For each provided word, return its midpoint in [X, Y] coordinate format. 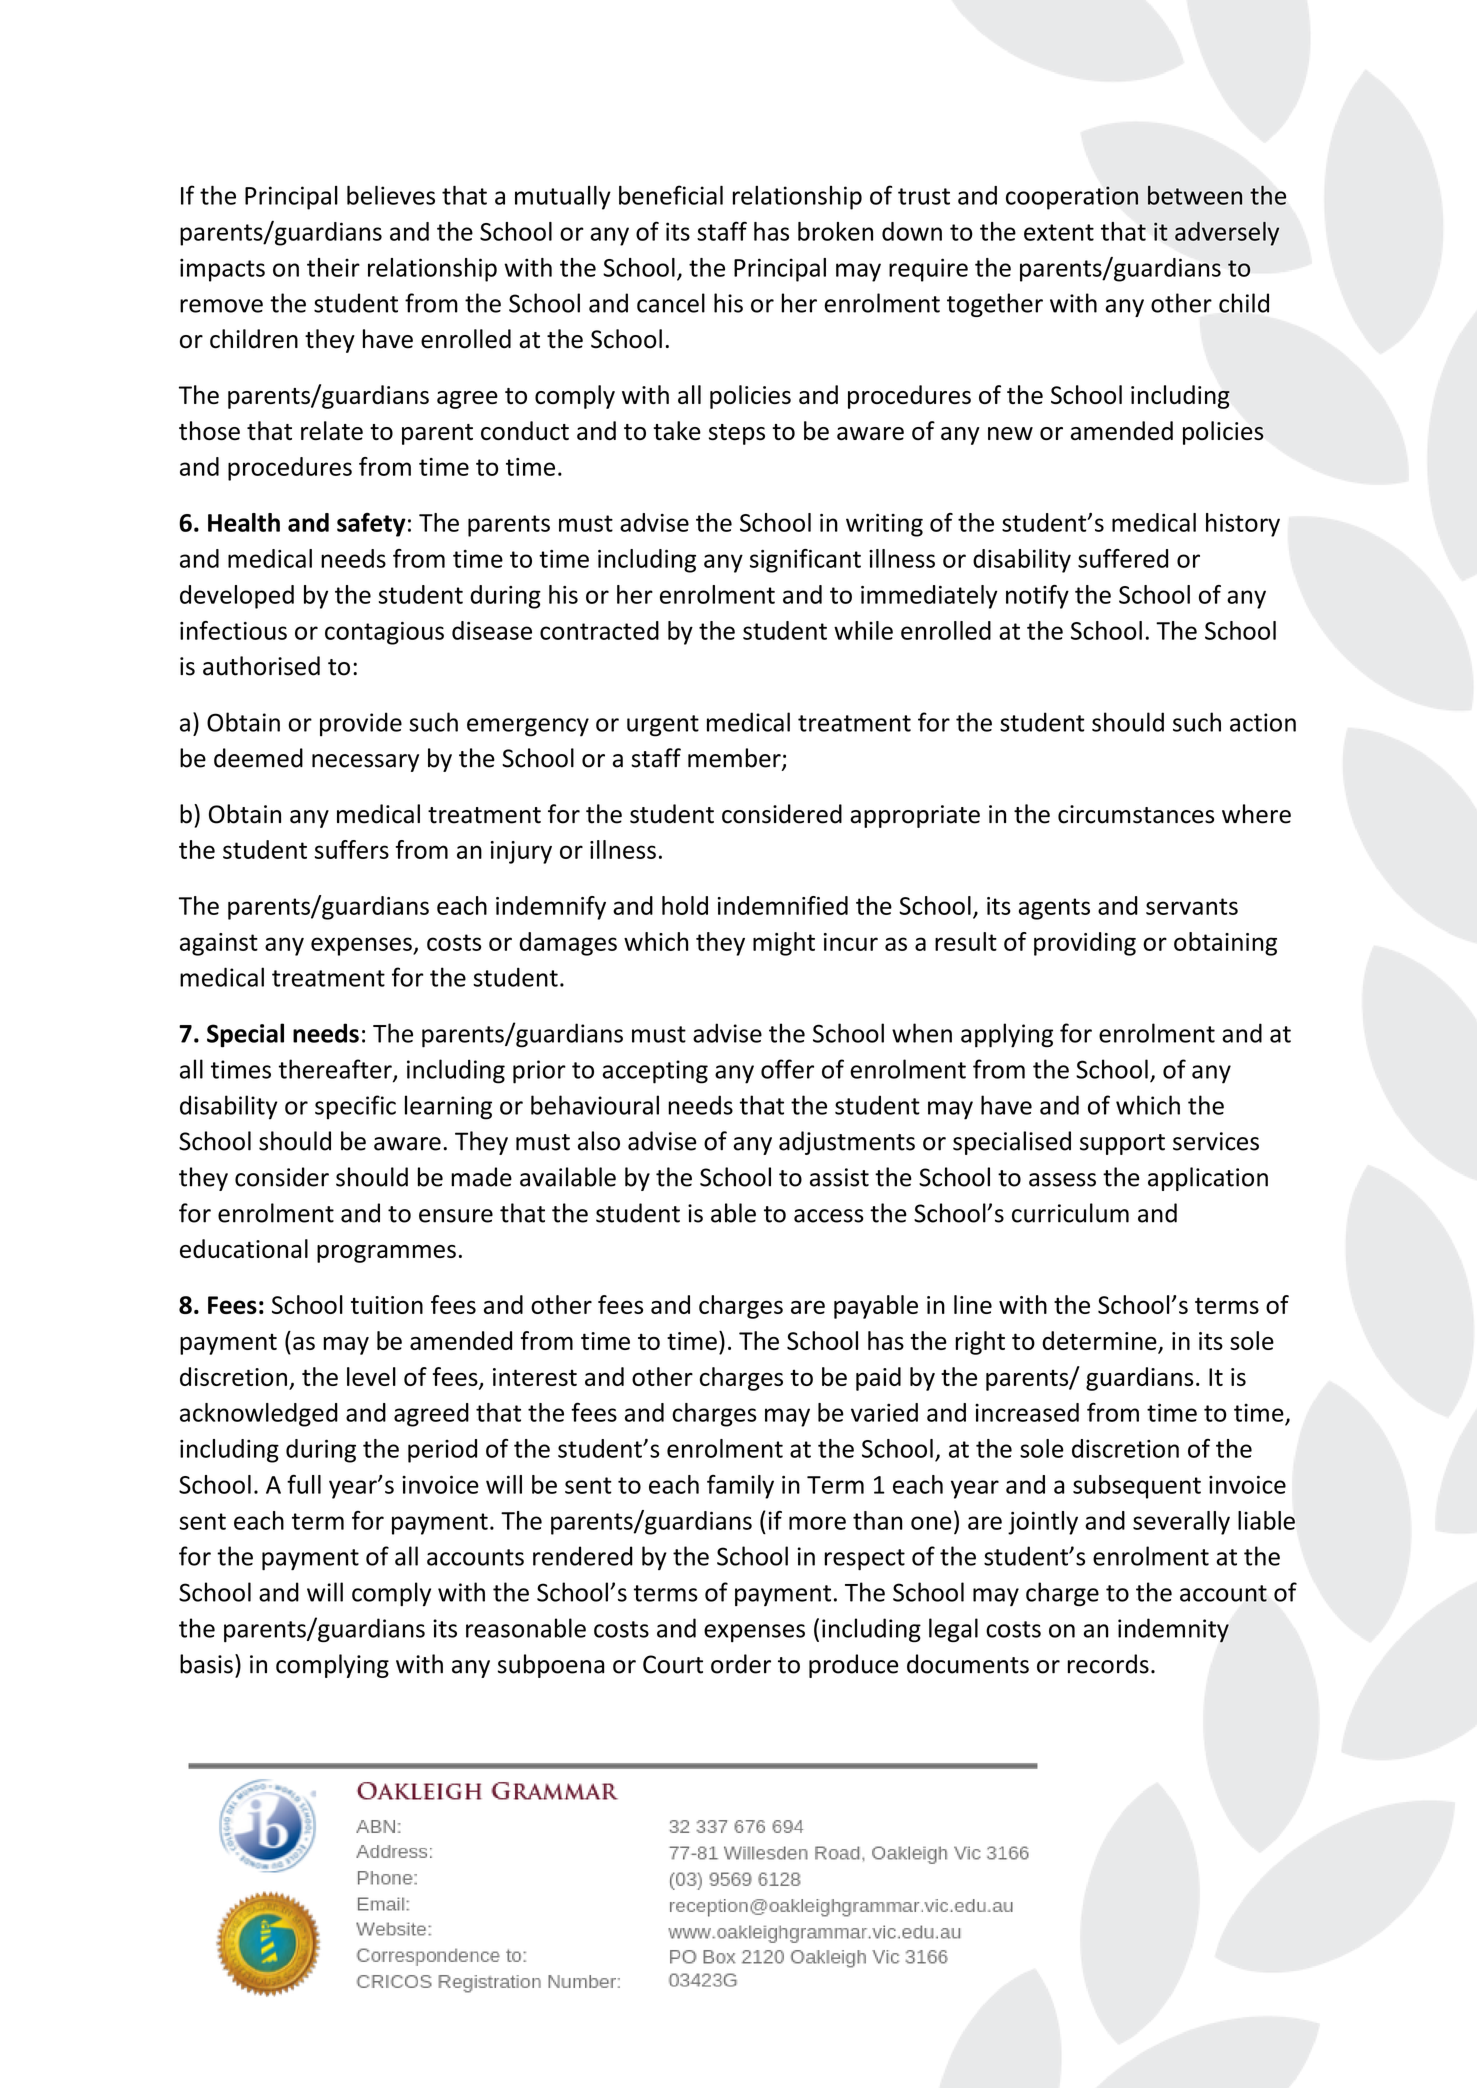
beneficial [671, 195]
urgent [663, 726]
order [741, 1664]
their [333, 267]
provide [361, 724]
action [1263, 722]
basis [206, 1664]
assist [839, 1177]
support [1122, 1144]
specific [355, 1107]
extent [1059, 232]
